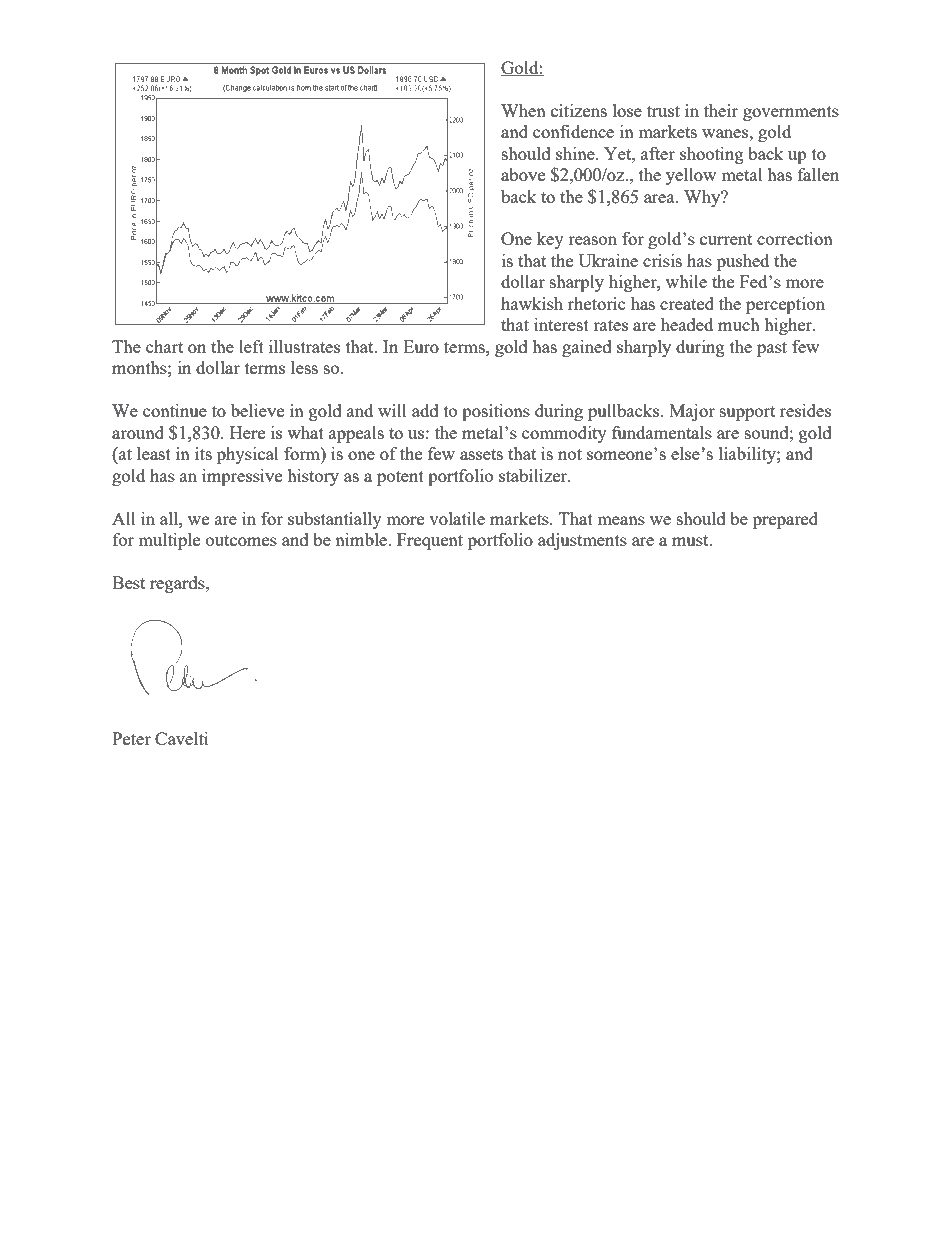 The width and height of the image is (952, 1233). I want to click on positions, so click(496, 412).
